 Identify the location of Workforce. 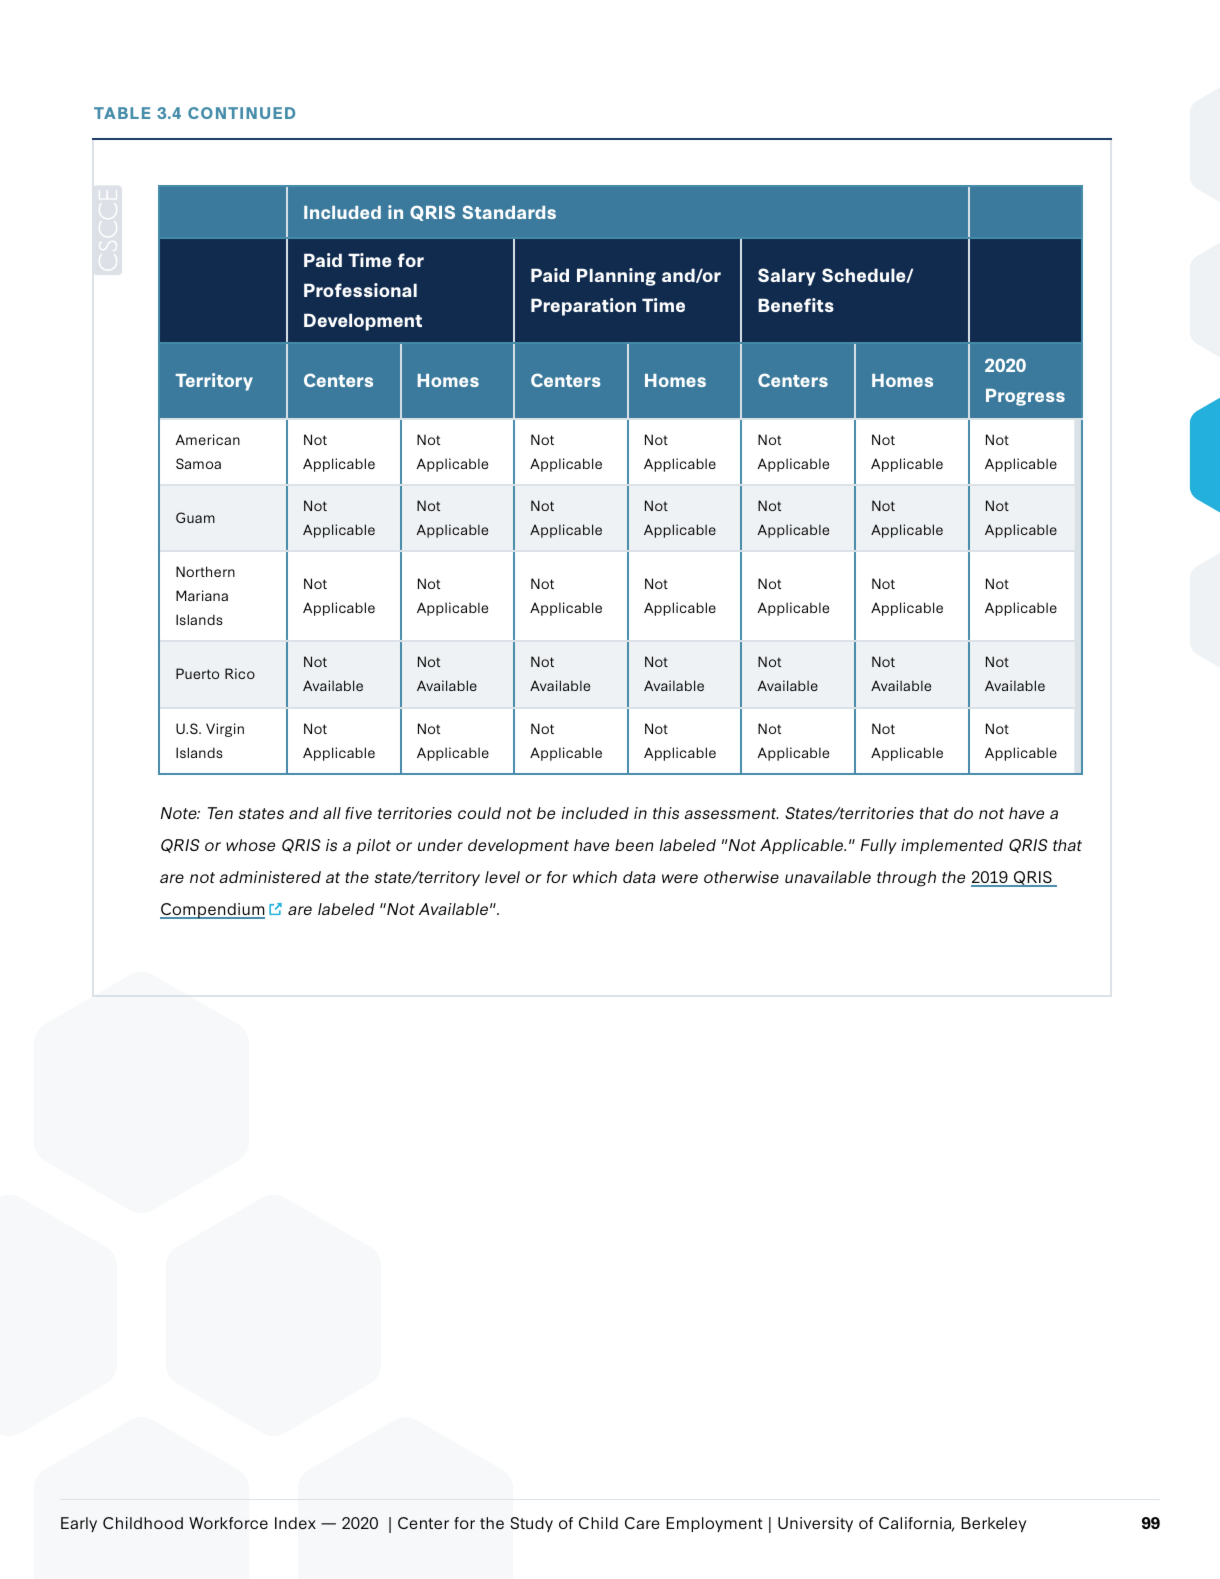
(228, 1523).
